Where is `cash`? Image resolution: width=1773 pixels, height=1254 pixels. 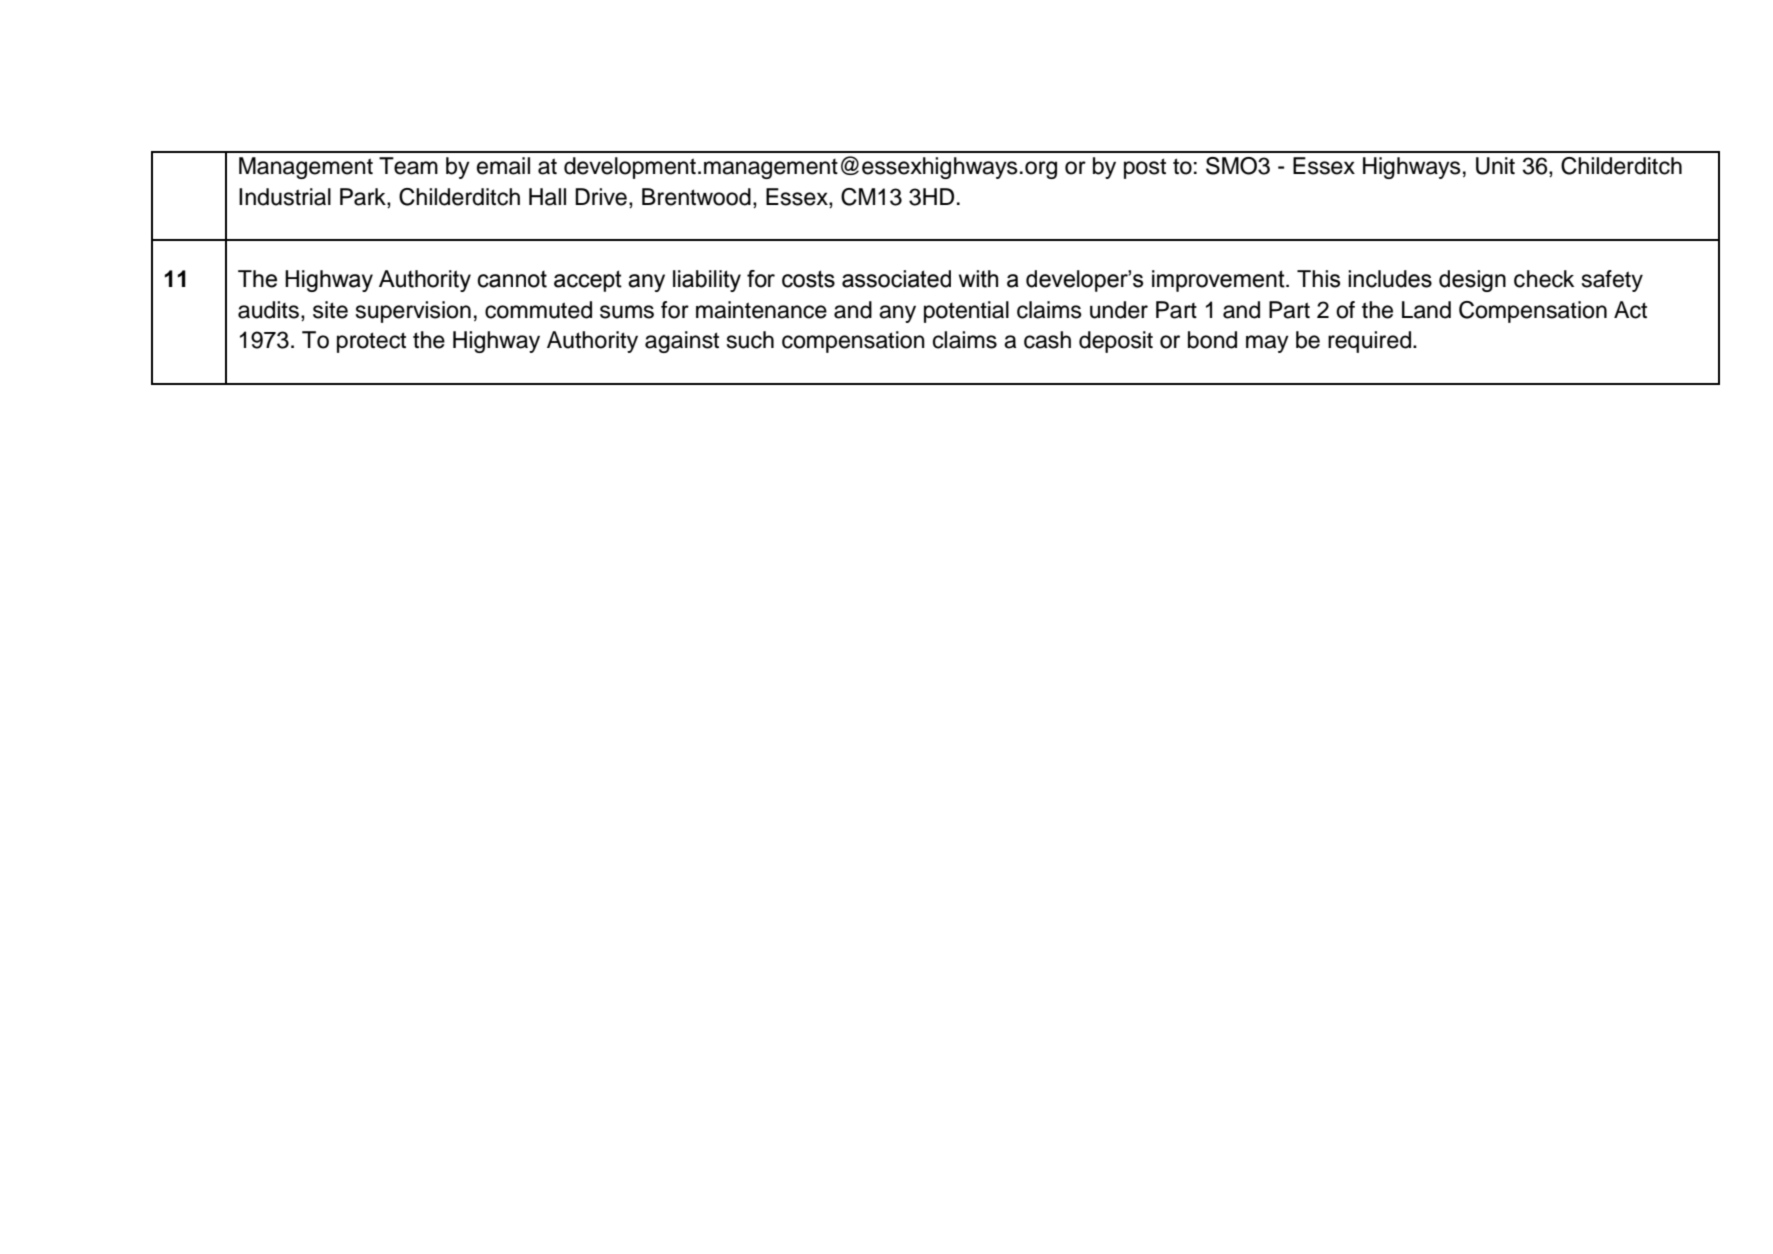 cash is located at coordinates (1047, 340).
